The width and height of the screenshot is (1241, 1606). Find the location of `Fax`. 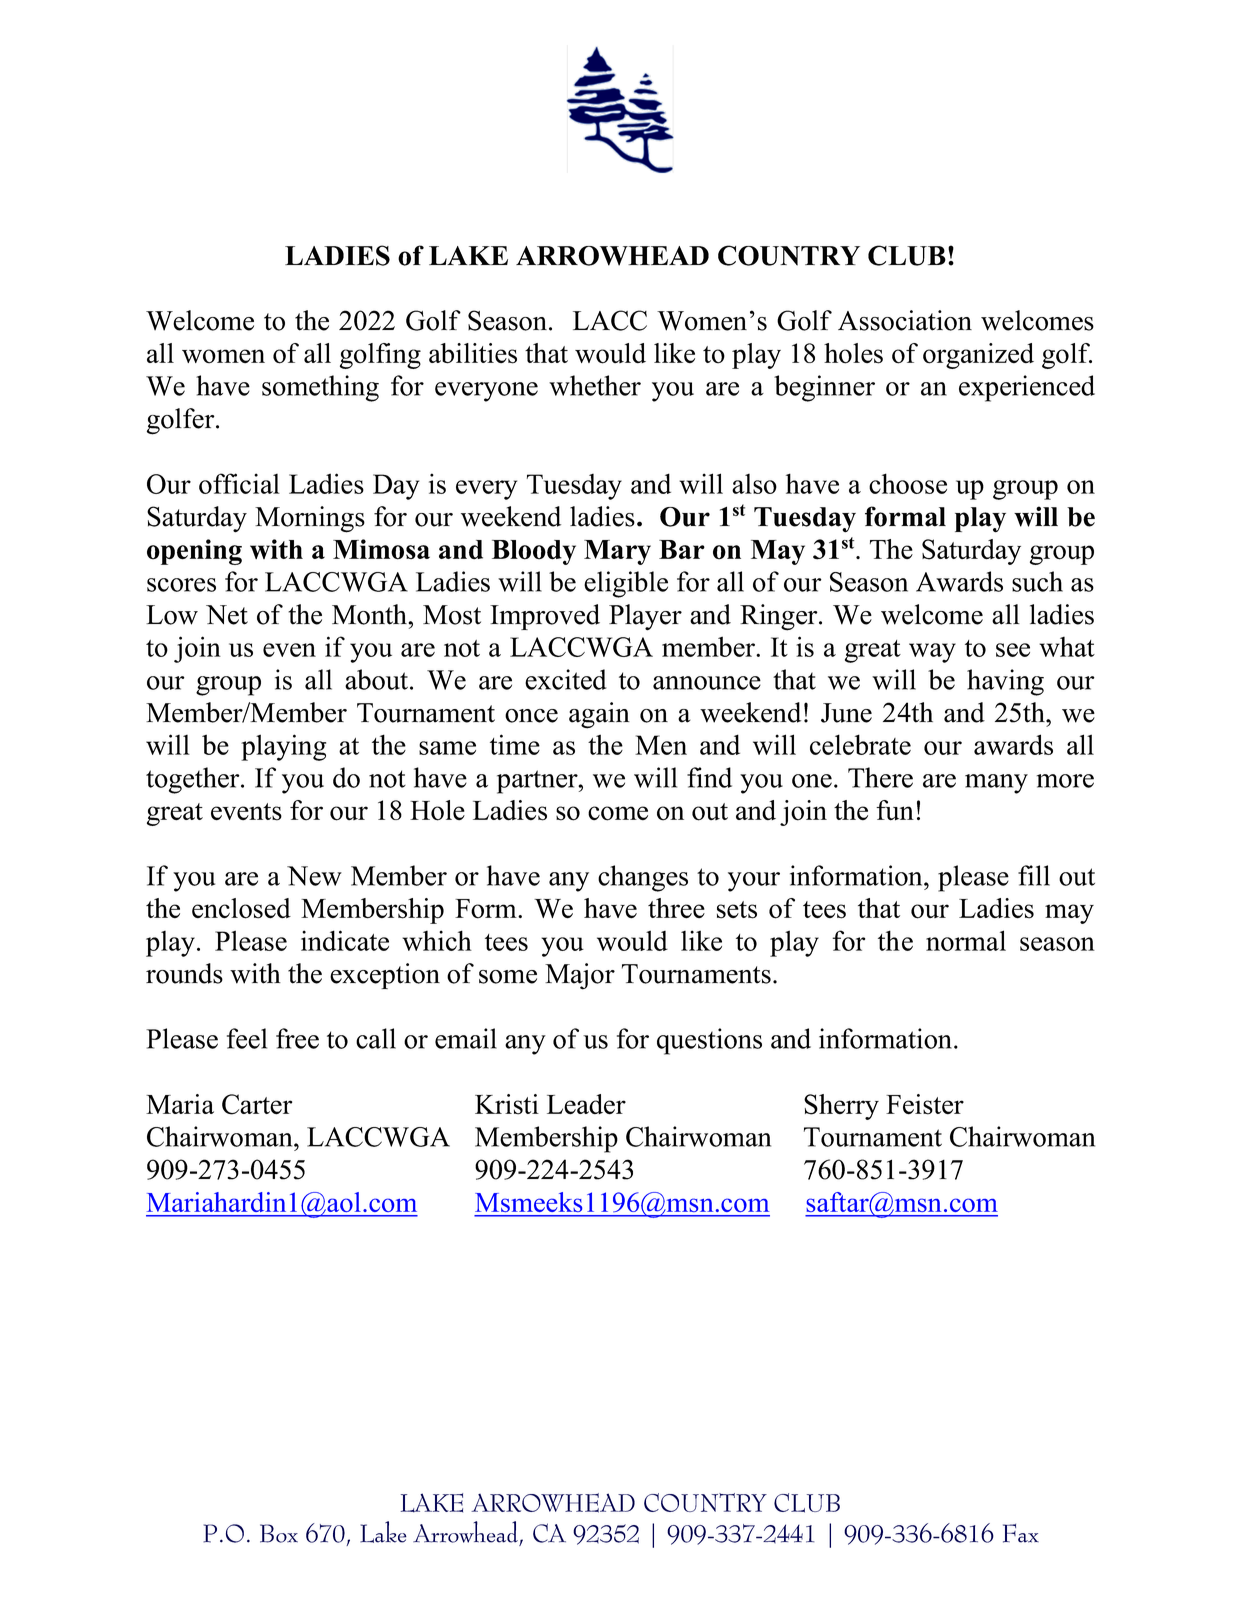

Fax is located at coordinates (1021, 1533).
